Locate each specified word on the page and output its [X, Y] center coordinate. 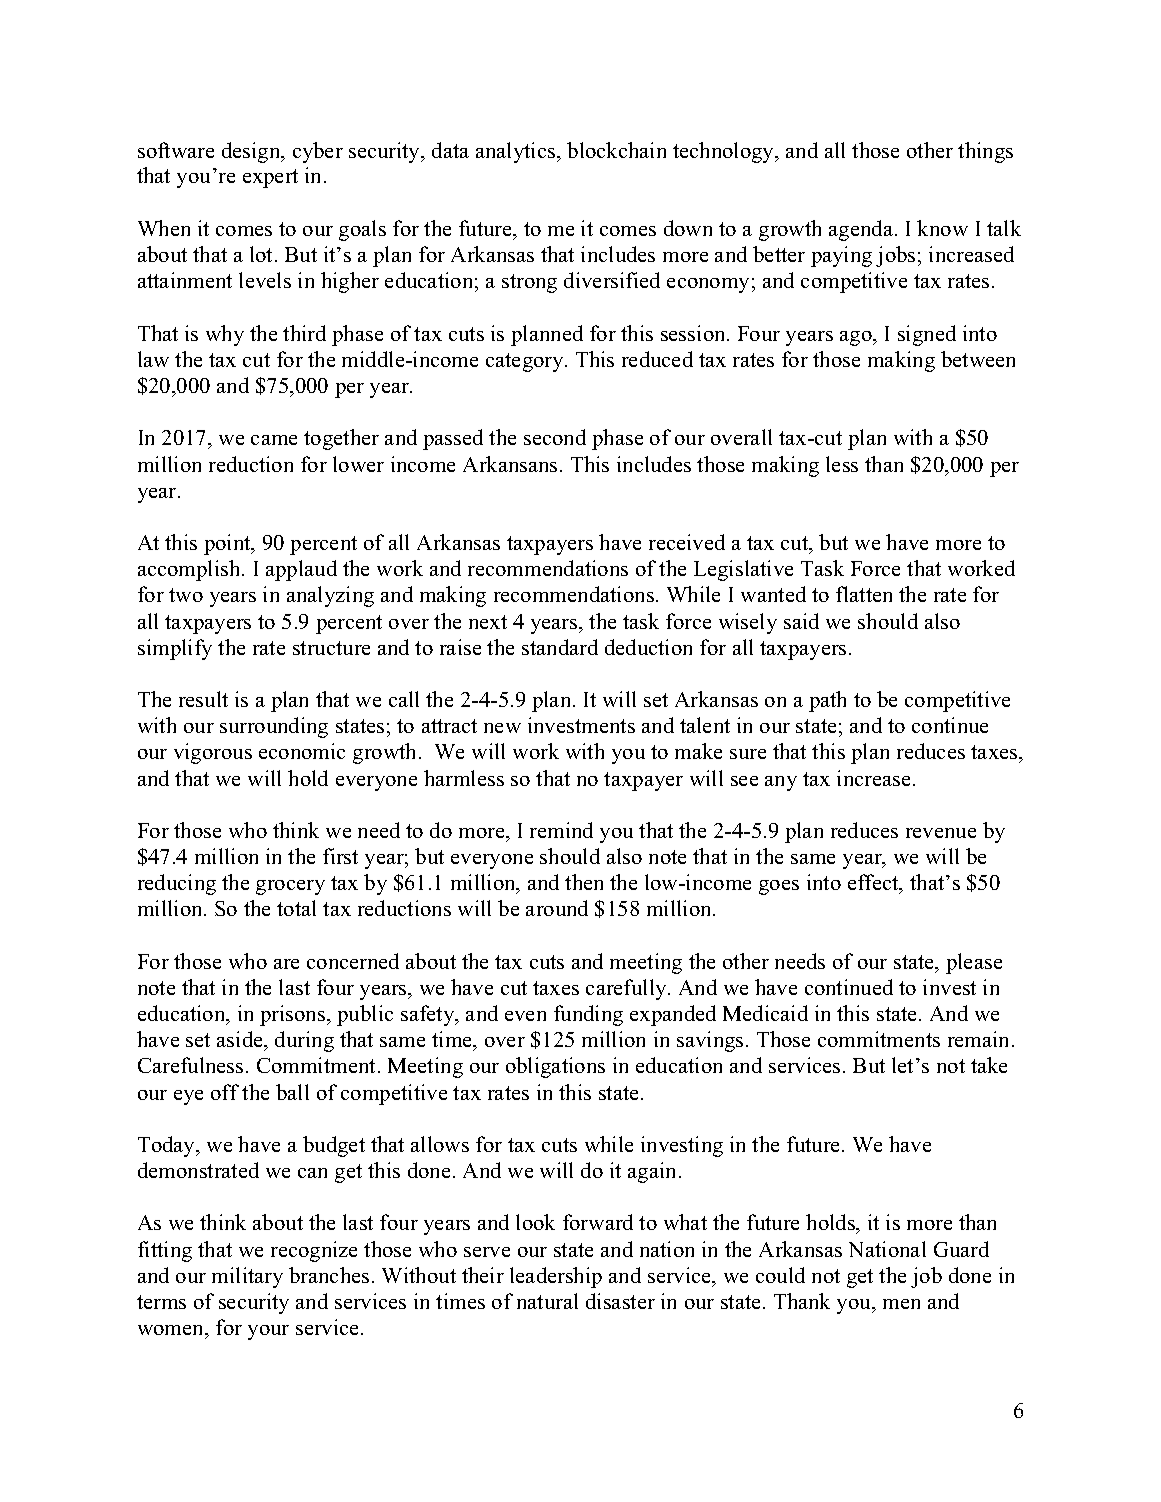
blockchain [616, 150]
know [942, 228]
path [827, 701]
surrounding [274, 727]
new [502, 728]
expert [270, 178]
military [247, 1277]
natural [547, 1301]
